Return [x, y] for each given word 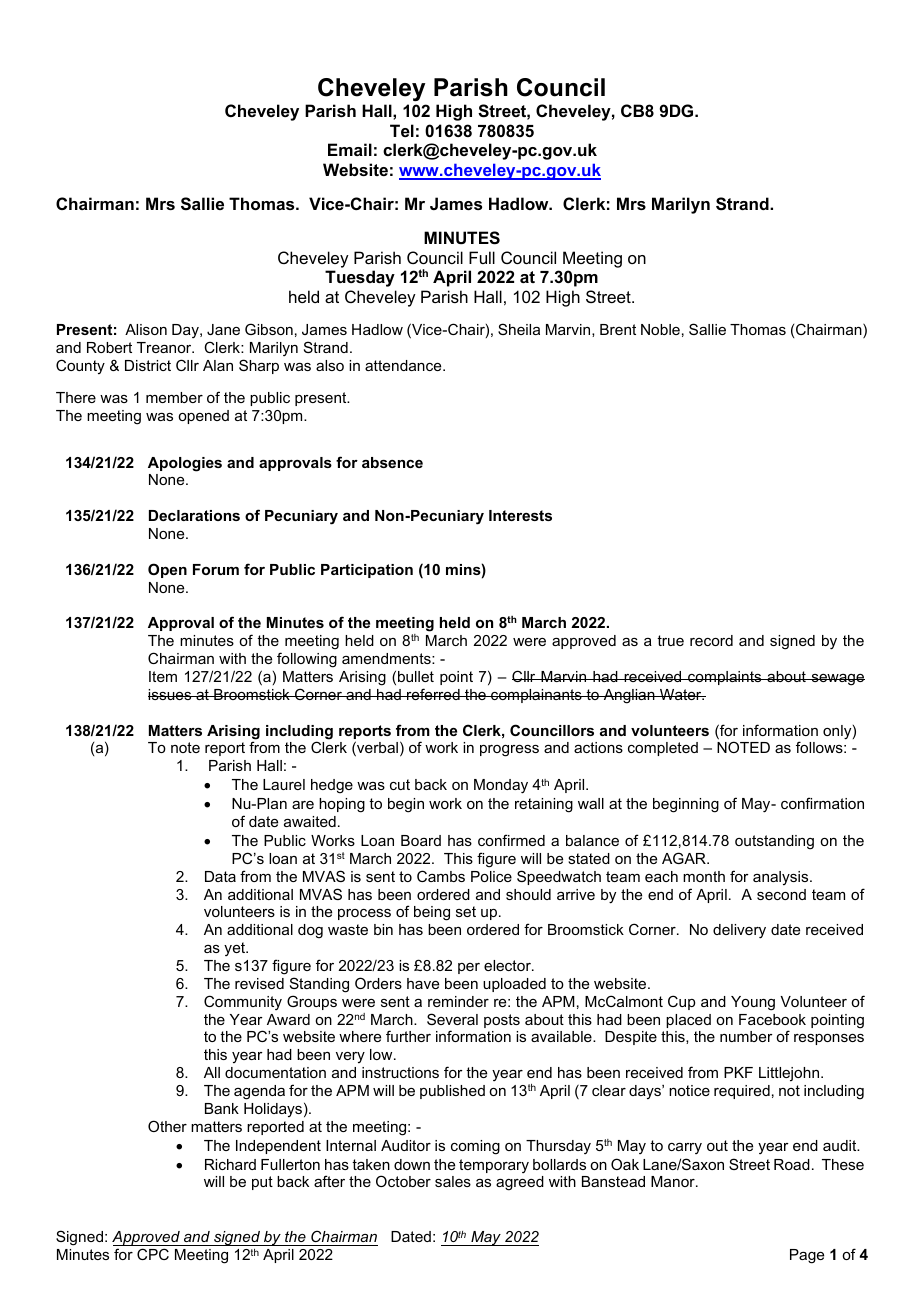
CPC [153, 1254]
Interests [520, 515]
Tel [402, 130]
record [711, 640]
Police [491, 876]
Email [350, 149]
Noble [660, 329]
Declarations [194, 515]
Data [220, 876]
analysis [782, 878]
